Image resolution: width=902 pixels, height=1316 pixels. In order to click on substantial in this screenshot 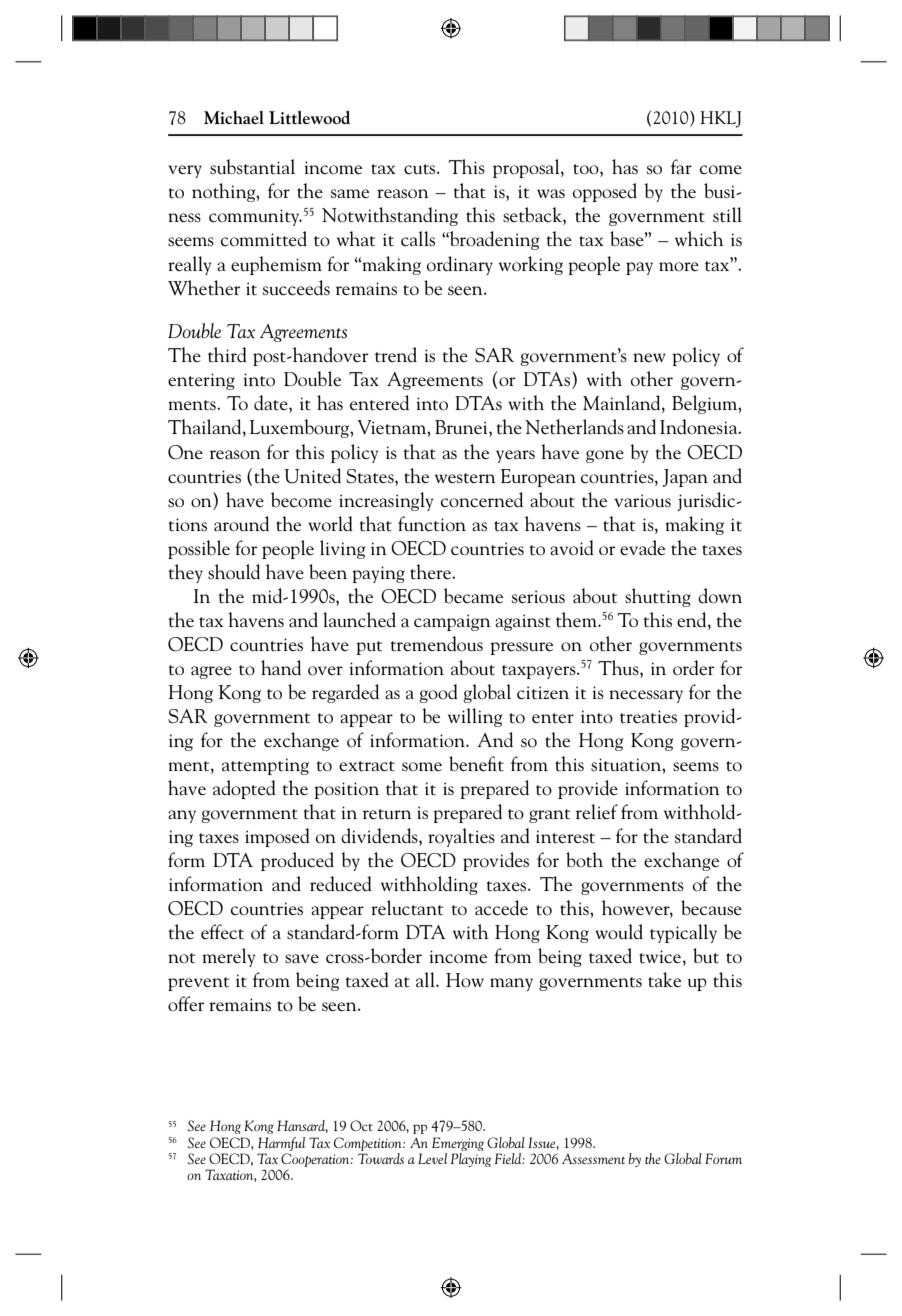, I will do `click(252, 167)`.
